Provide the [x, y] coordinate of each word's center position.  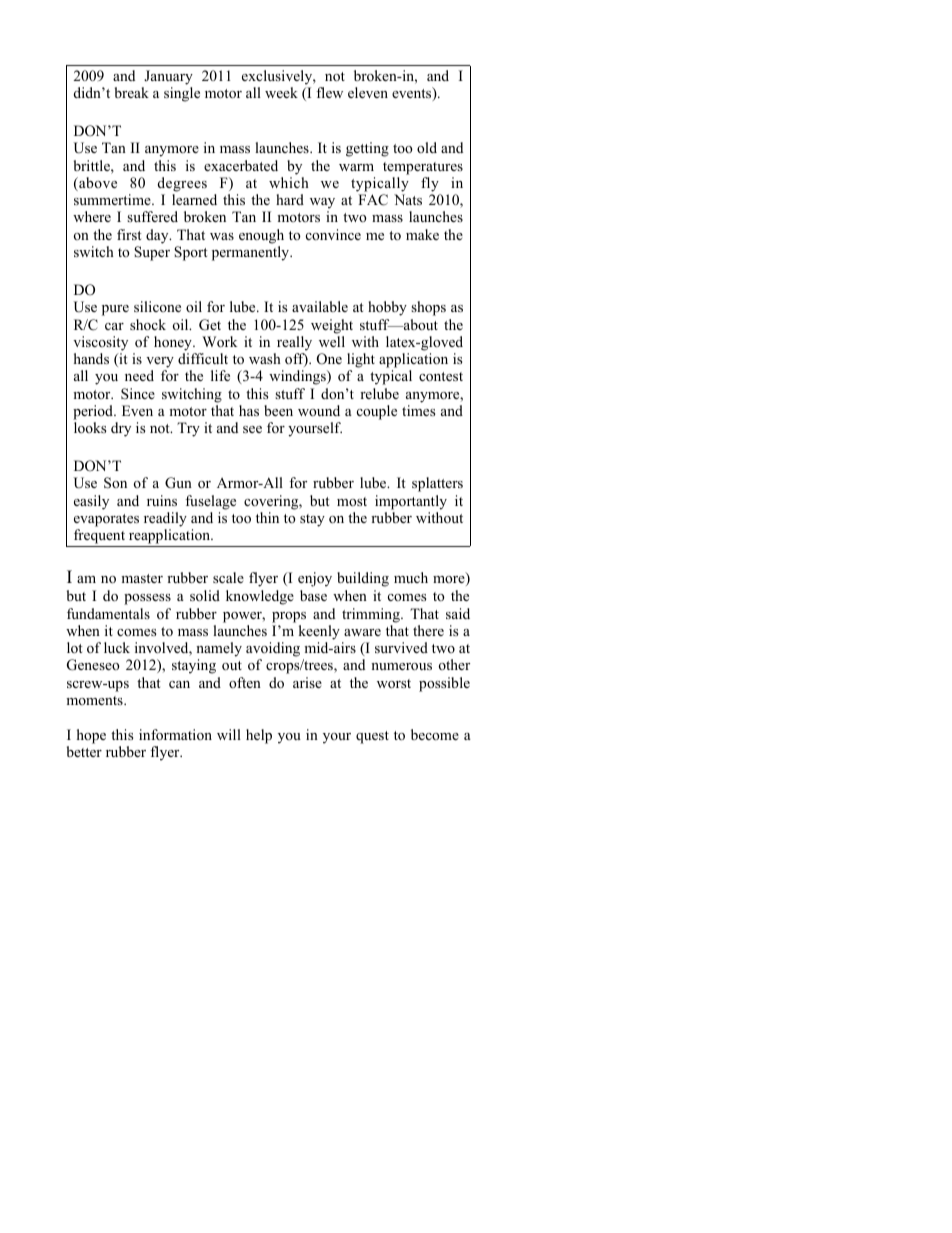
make [422, 234]
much [411, 577]
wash [265, 358]
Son [115, 483]
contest [441, 377]
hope [91, 736]
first [129, 234]
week [281, 92]
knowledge [260, 597]
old [427, 147]
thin [267, 517]
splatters [437, 484]
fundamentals [108, 613]
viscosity [100, 343]
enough [261, 236]
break [132, 92]
